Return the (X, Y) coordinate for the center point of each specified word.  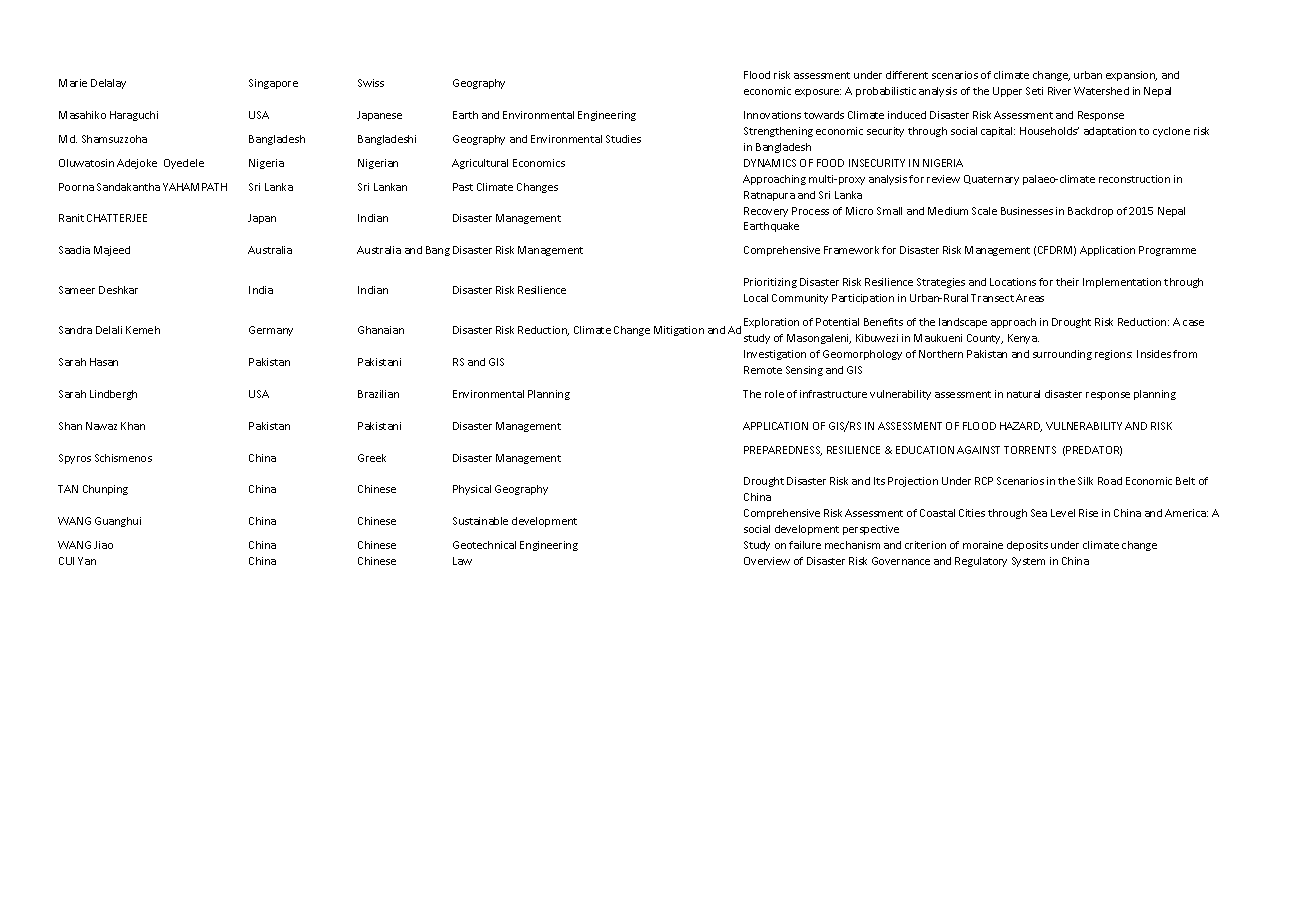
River (1059, 91)
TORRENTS (1030, 450)
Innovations (772, 115)
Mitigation (679, 331)
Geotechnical (484, 545)
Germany (271, 331)
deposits (1027, 546)
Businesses (1027, 211)
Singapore (273, 84)
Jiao (103, 545)
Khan (133, 426)
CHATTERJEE (117, 218)
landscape (963, 323)
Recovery (766, 212)
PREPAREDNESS (783, 451)
